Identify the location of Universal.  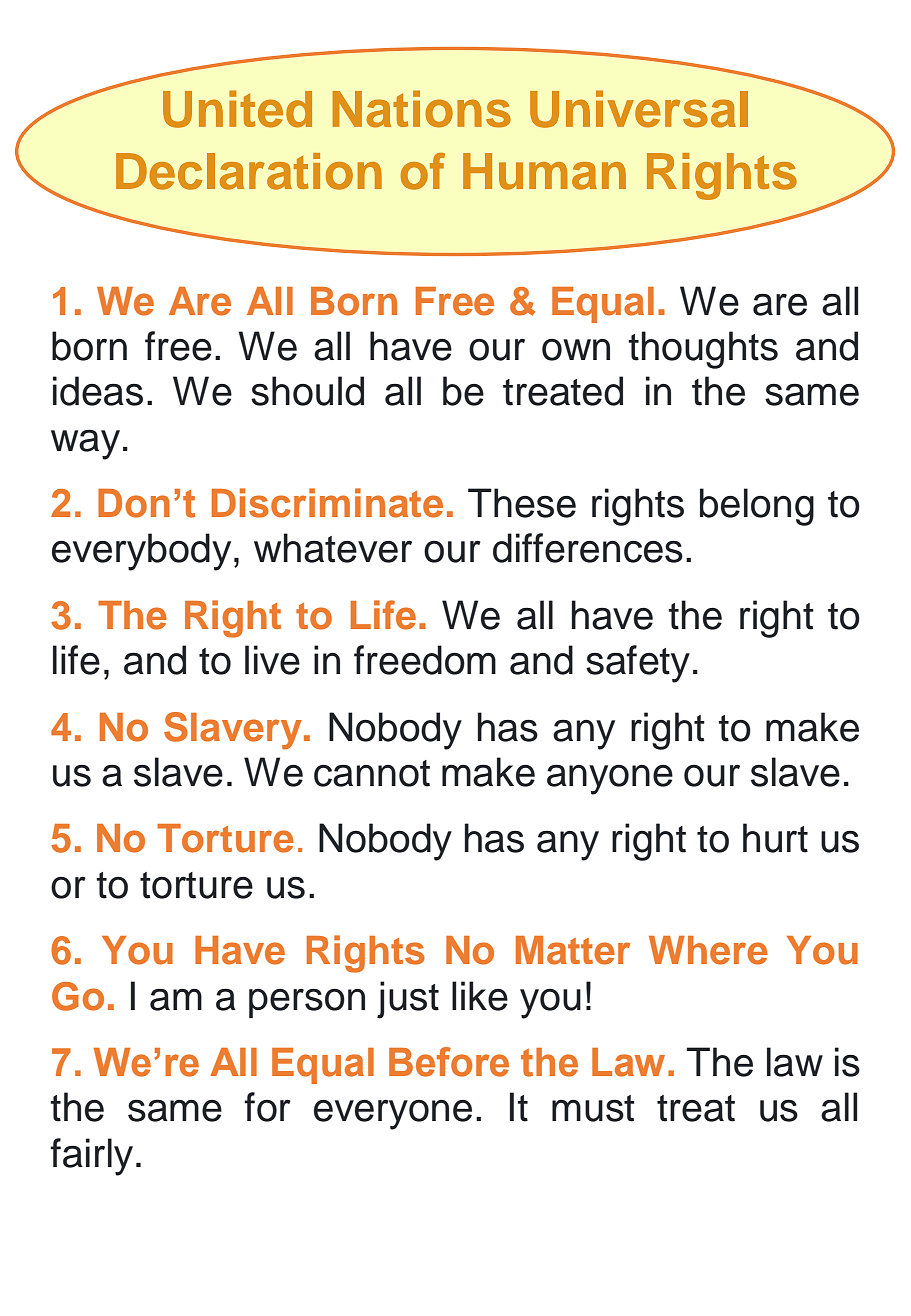
(639, 109).
